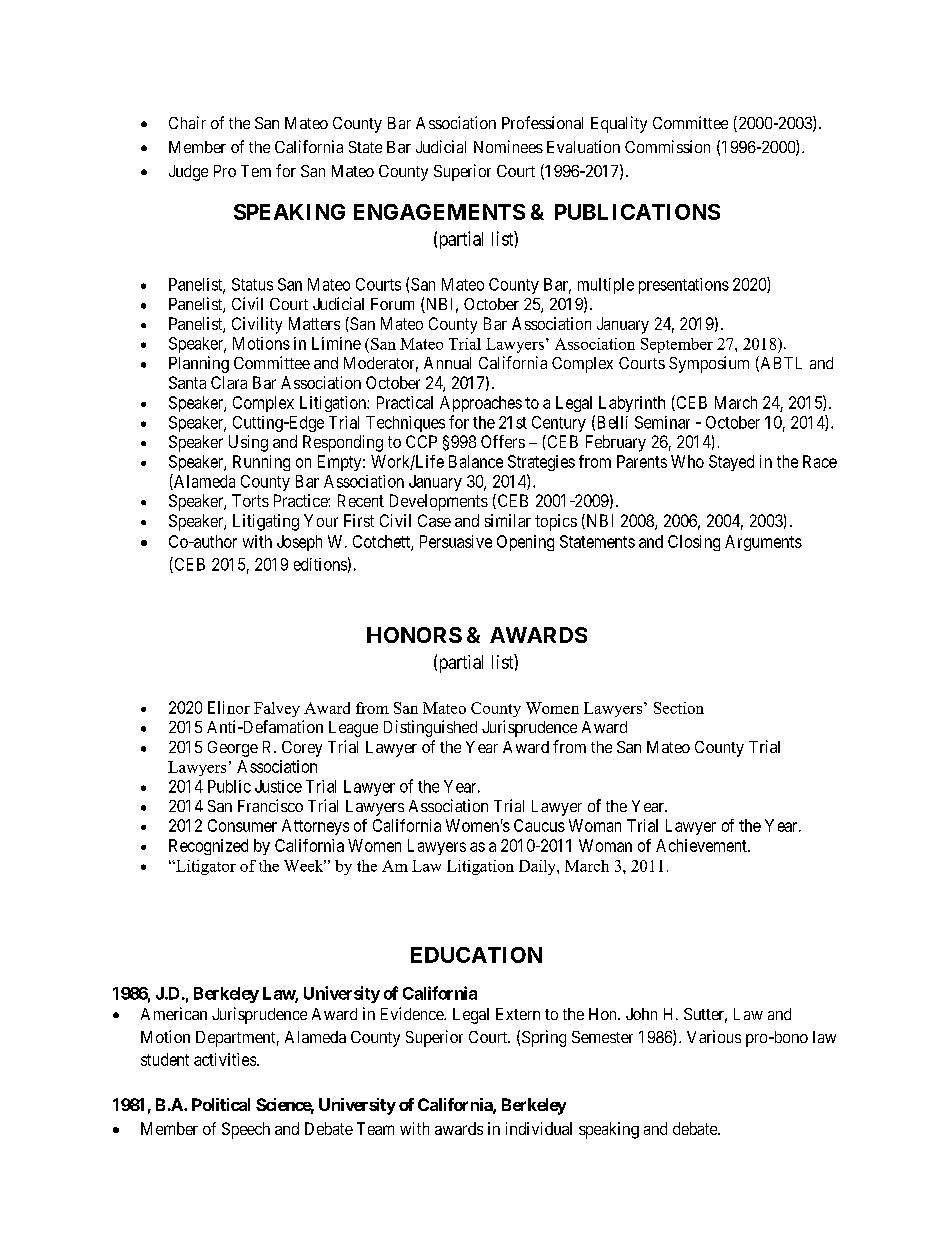 The height and width of the screenshot is (1233, 952). I want to click on Caucus, so click(539, 825).
